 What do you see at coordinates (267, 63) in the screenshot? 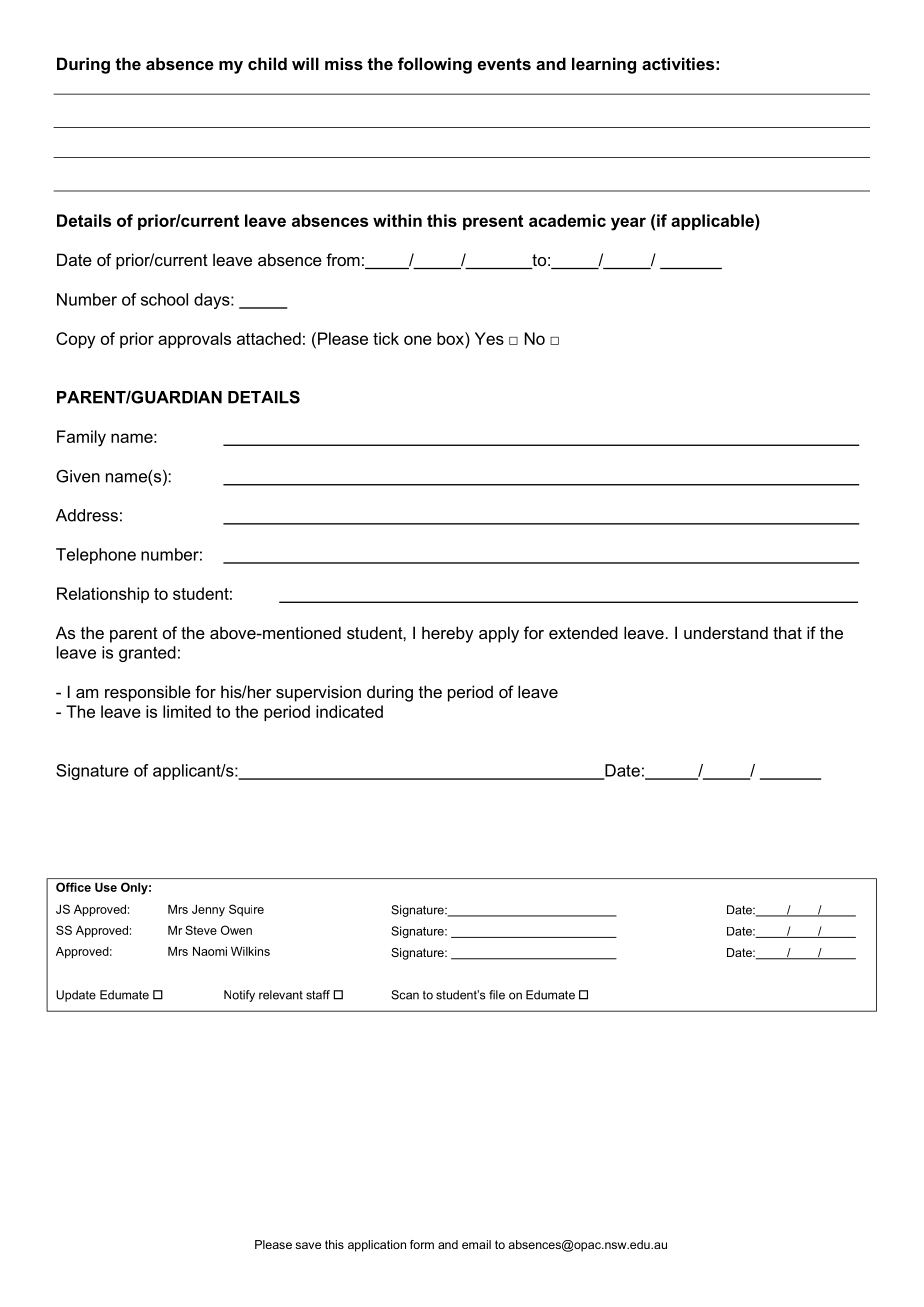
I see `child` at bounding box center [267, 63].
